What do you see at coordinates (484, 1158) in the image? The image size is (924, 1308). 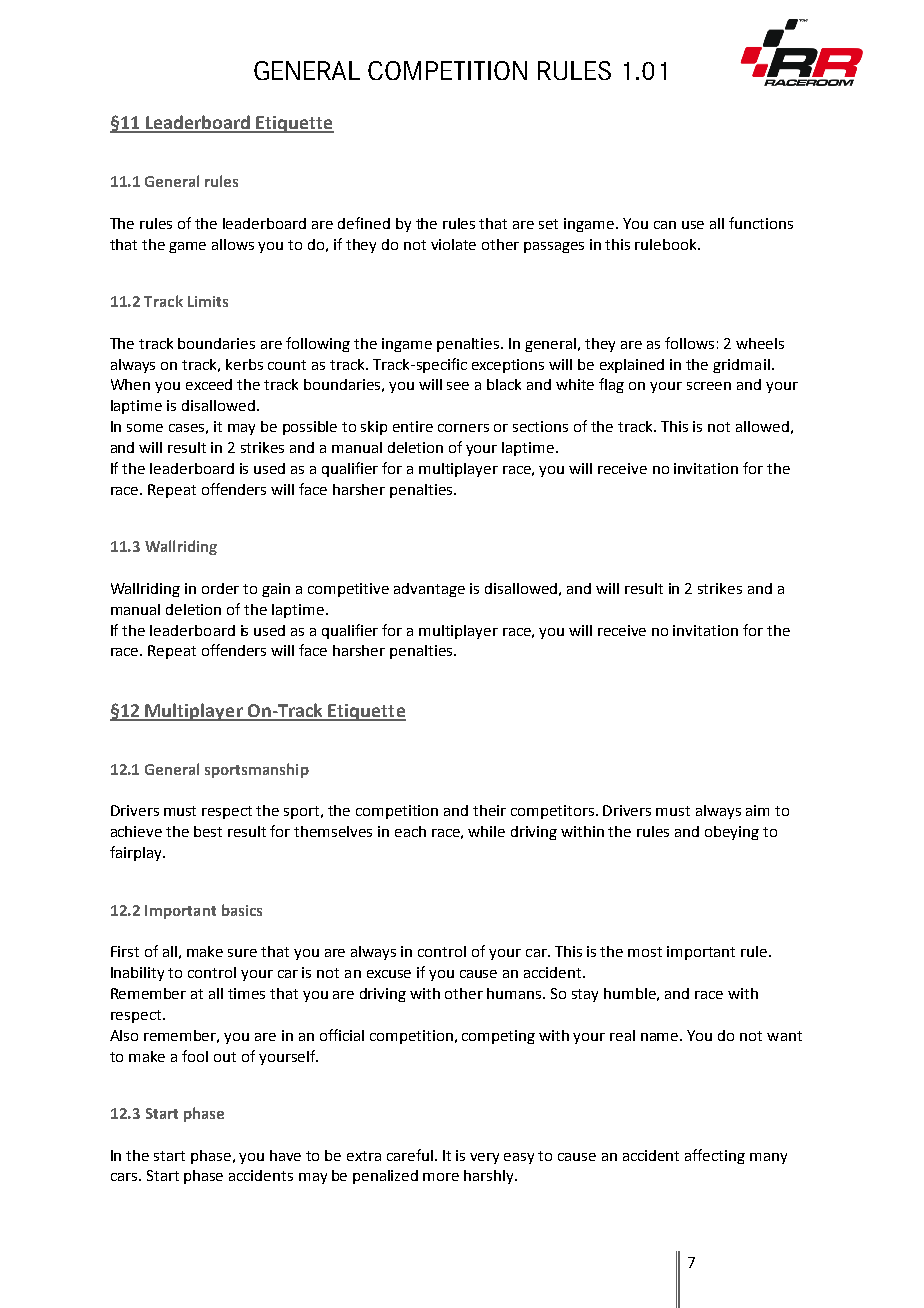 I see `very` at bounding box center [484, 1158].
